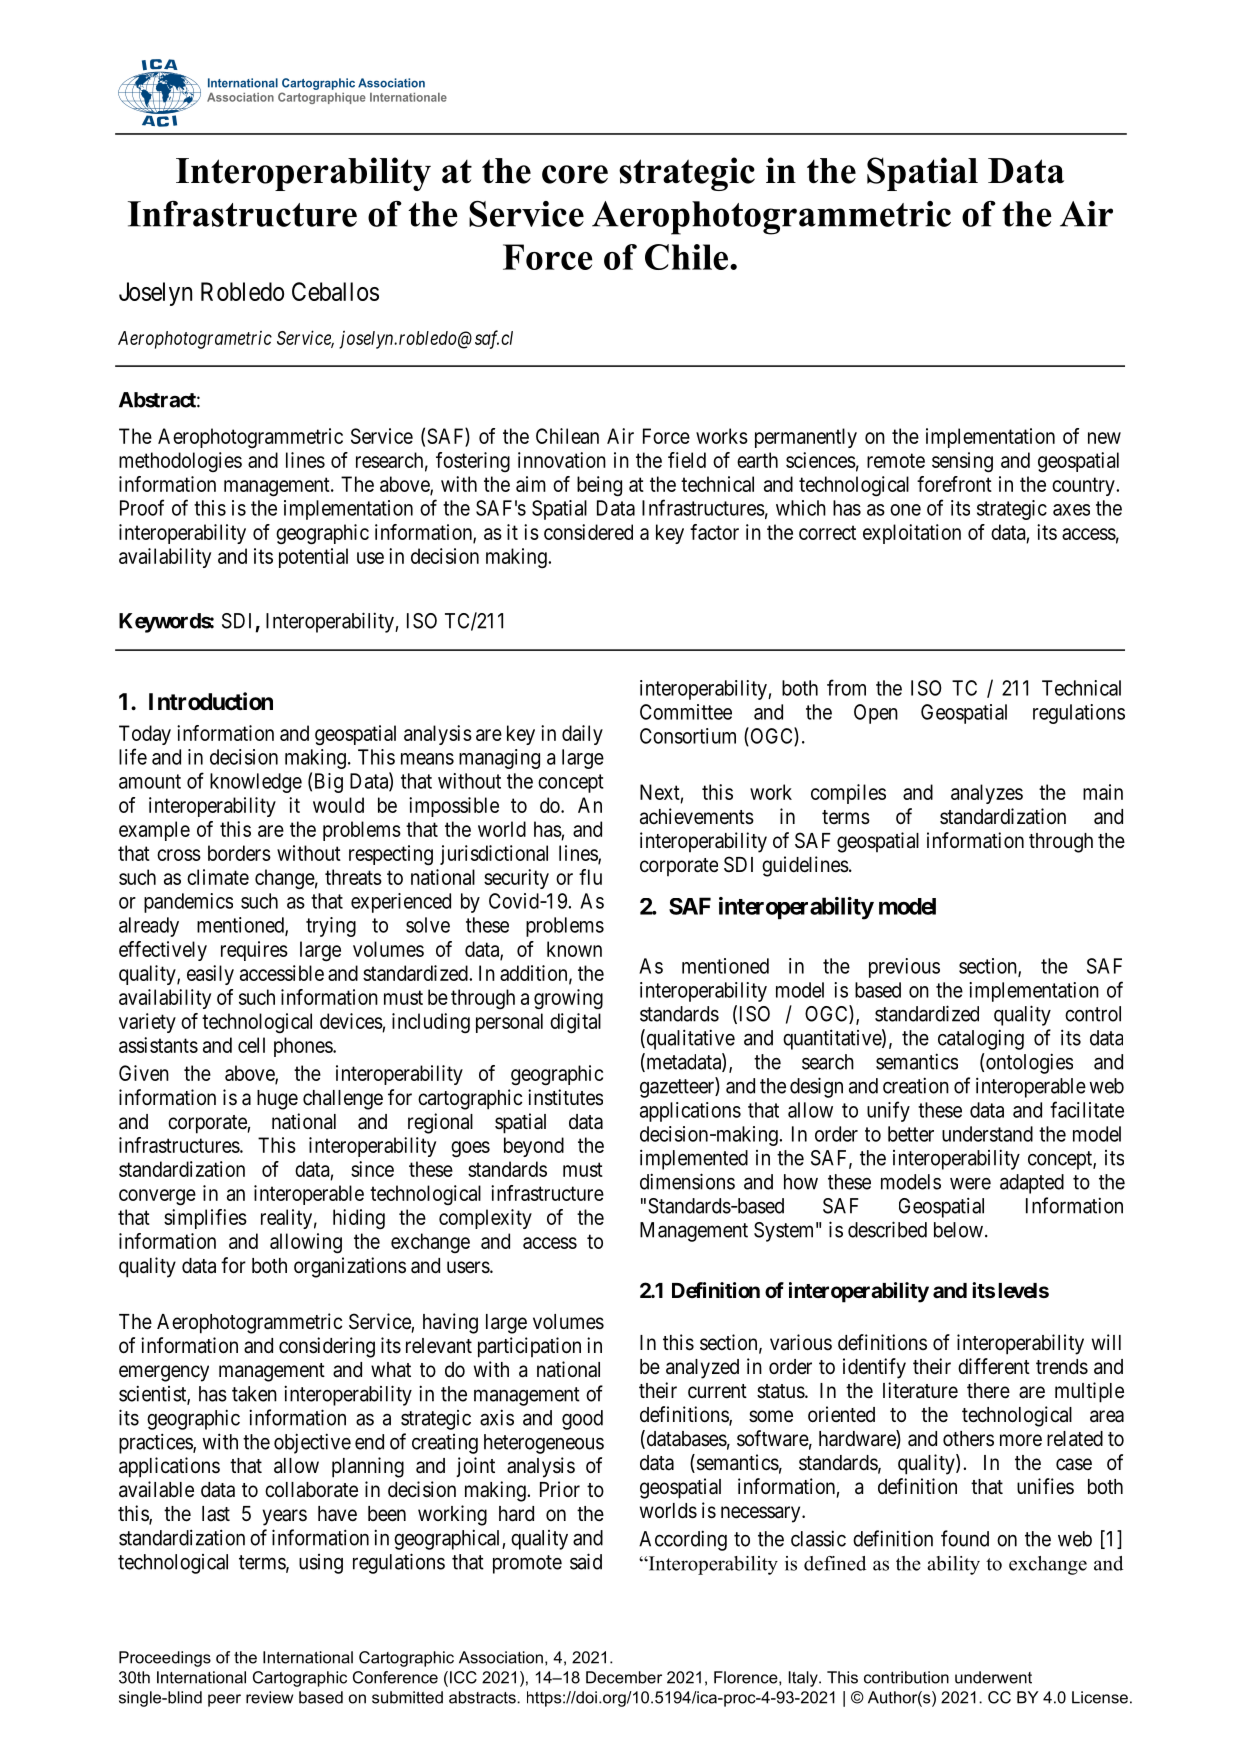 The image size is (1242, 1757). Describe the element at coordinates (180, 462) in the screenshot. I see `methodologies` at that location.
